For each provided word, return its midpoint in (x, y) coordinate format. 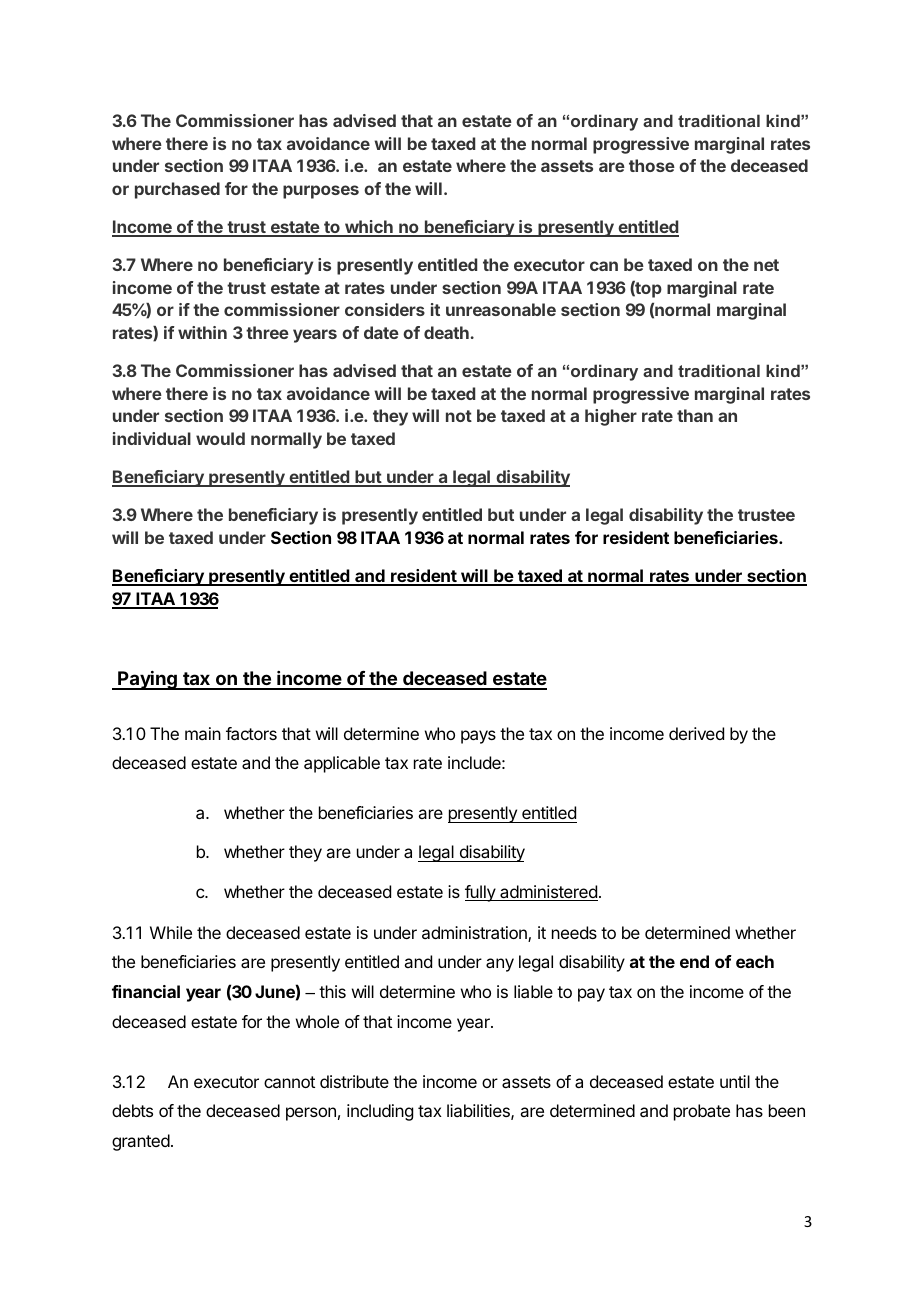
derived (696, 733)
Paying (147, 680)
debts (132, 1110)
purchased (177, 190)
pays (478, 737)
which (369, 228)
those (652, 165)
